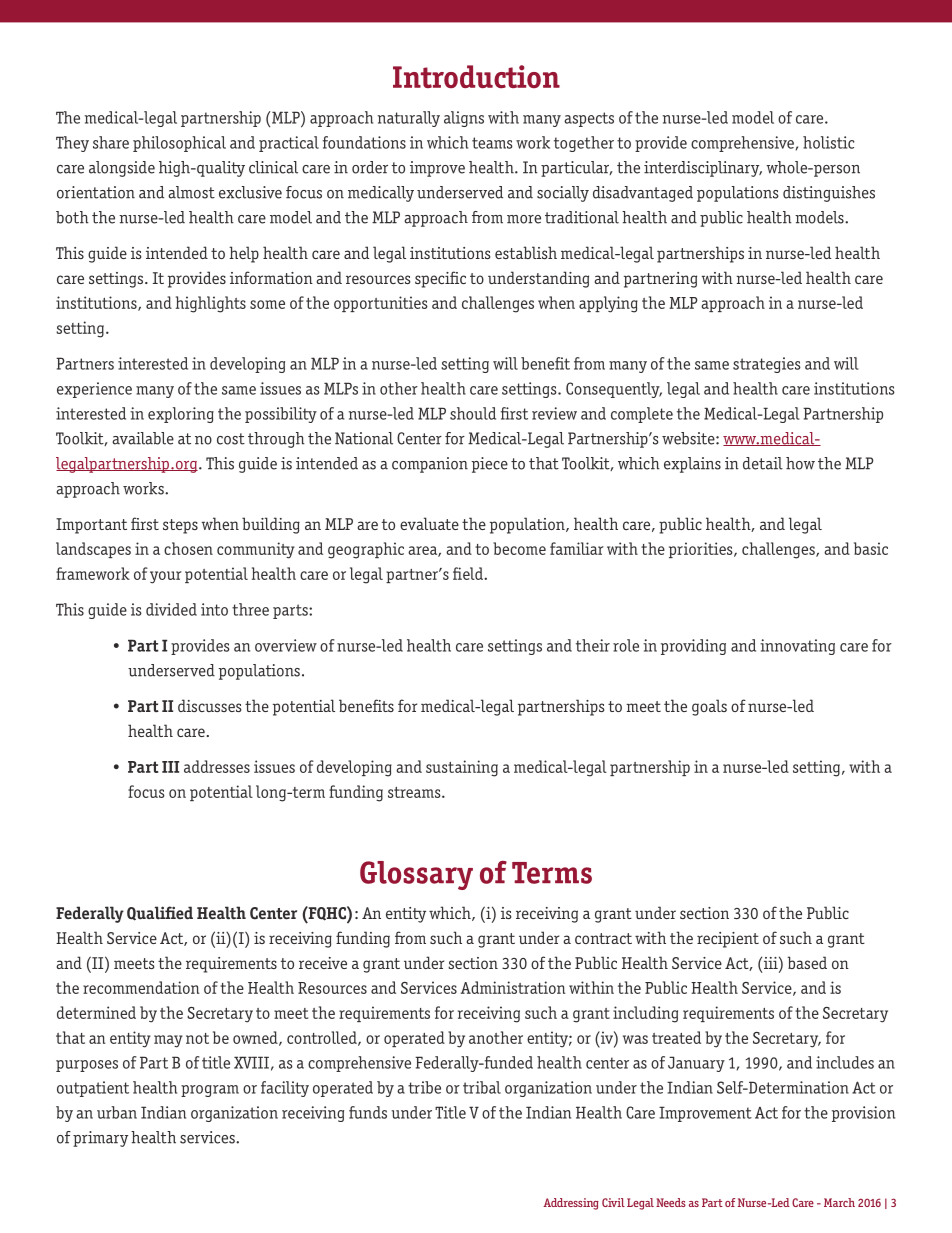  Describe the element at coordinates (763, 463) in the document. I see `detail` at that location.
